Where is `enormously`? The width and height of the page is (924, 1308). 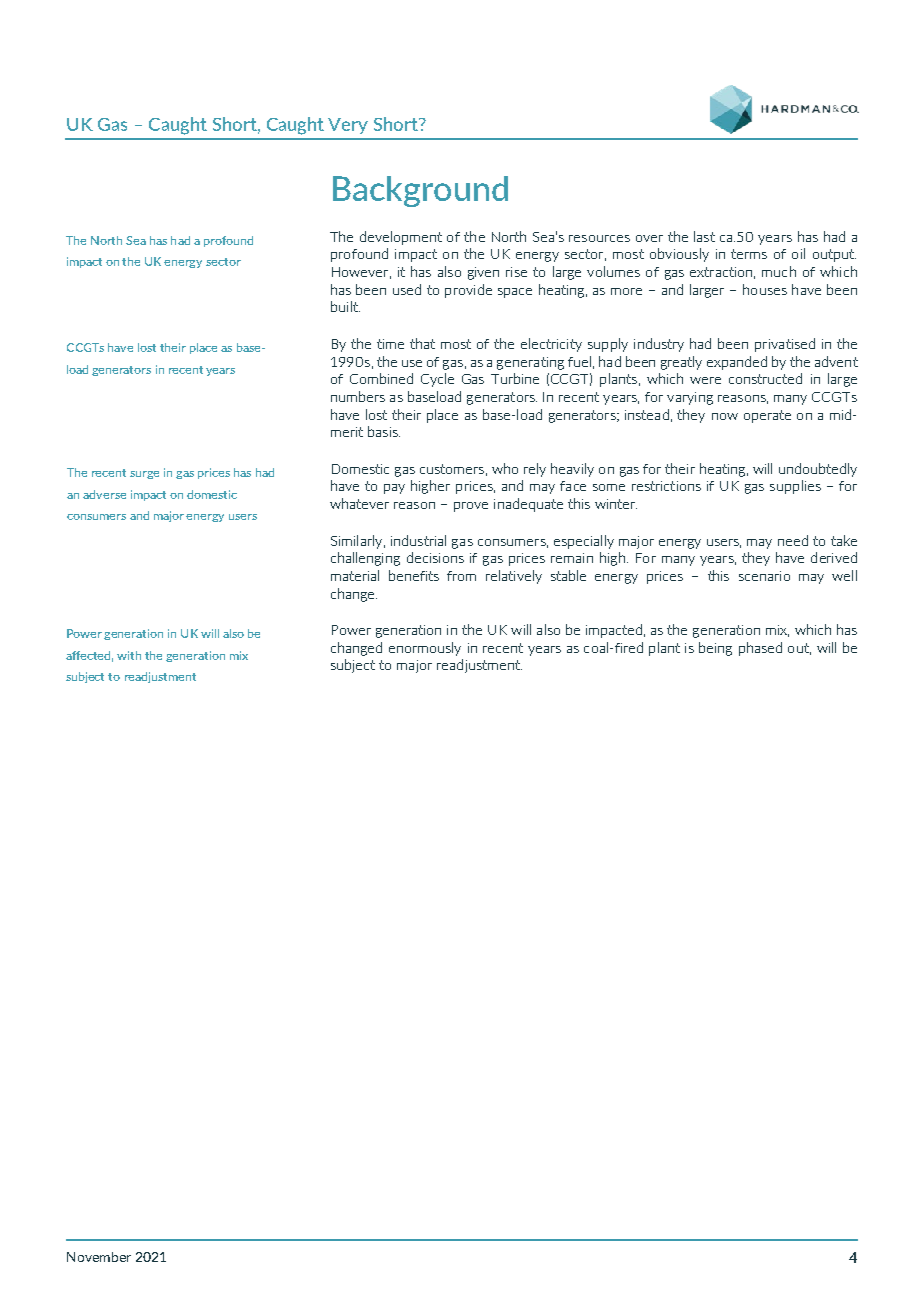
enormously is located at coordinates (425, 649).
